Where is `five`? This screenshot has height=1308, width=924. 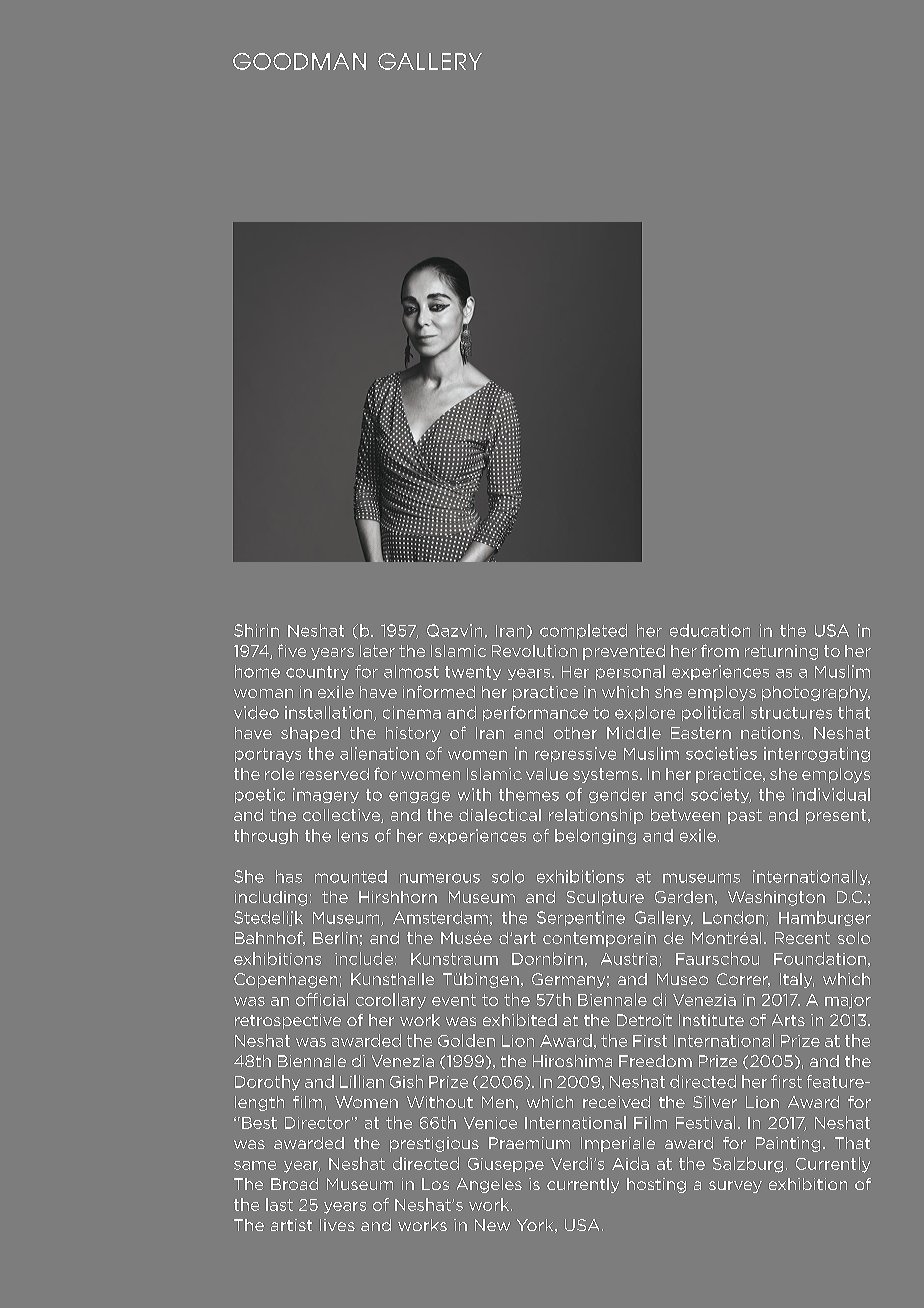
five is located at coordinates (292, 650).
